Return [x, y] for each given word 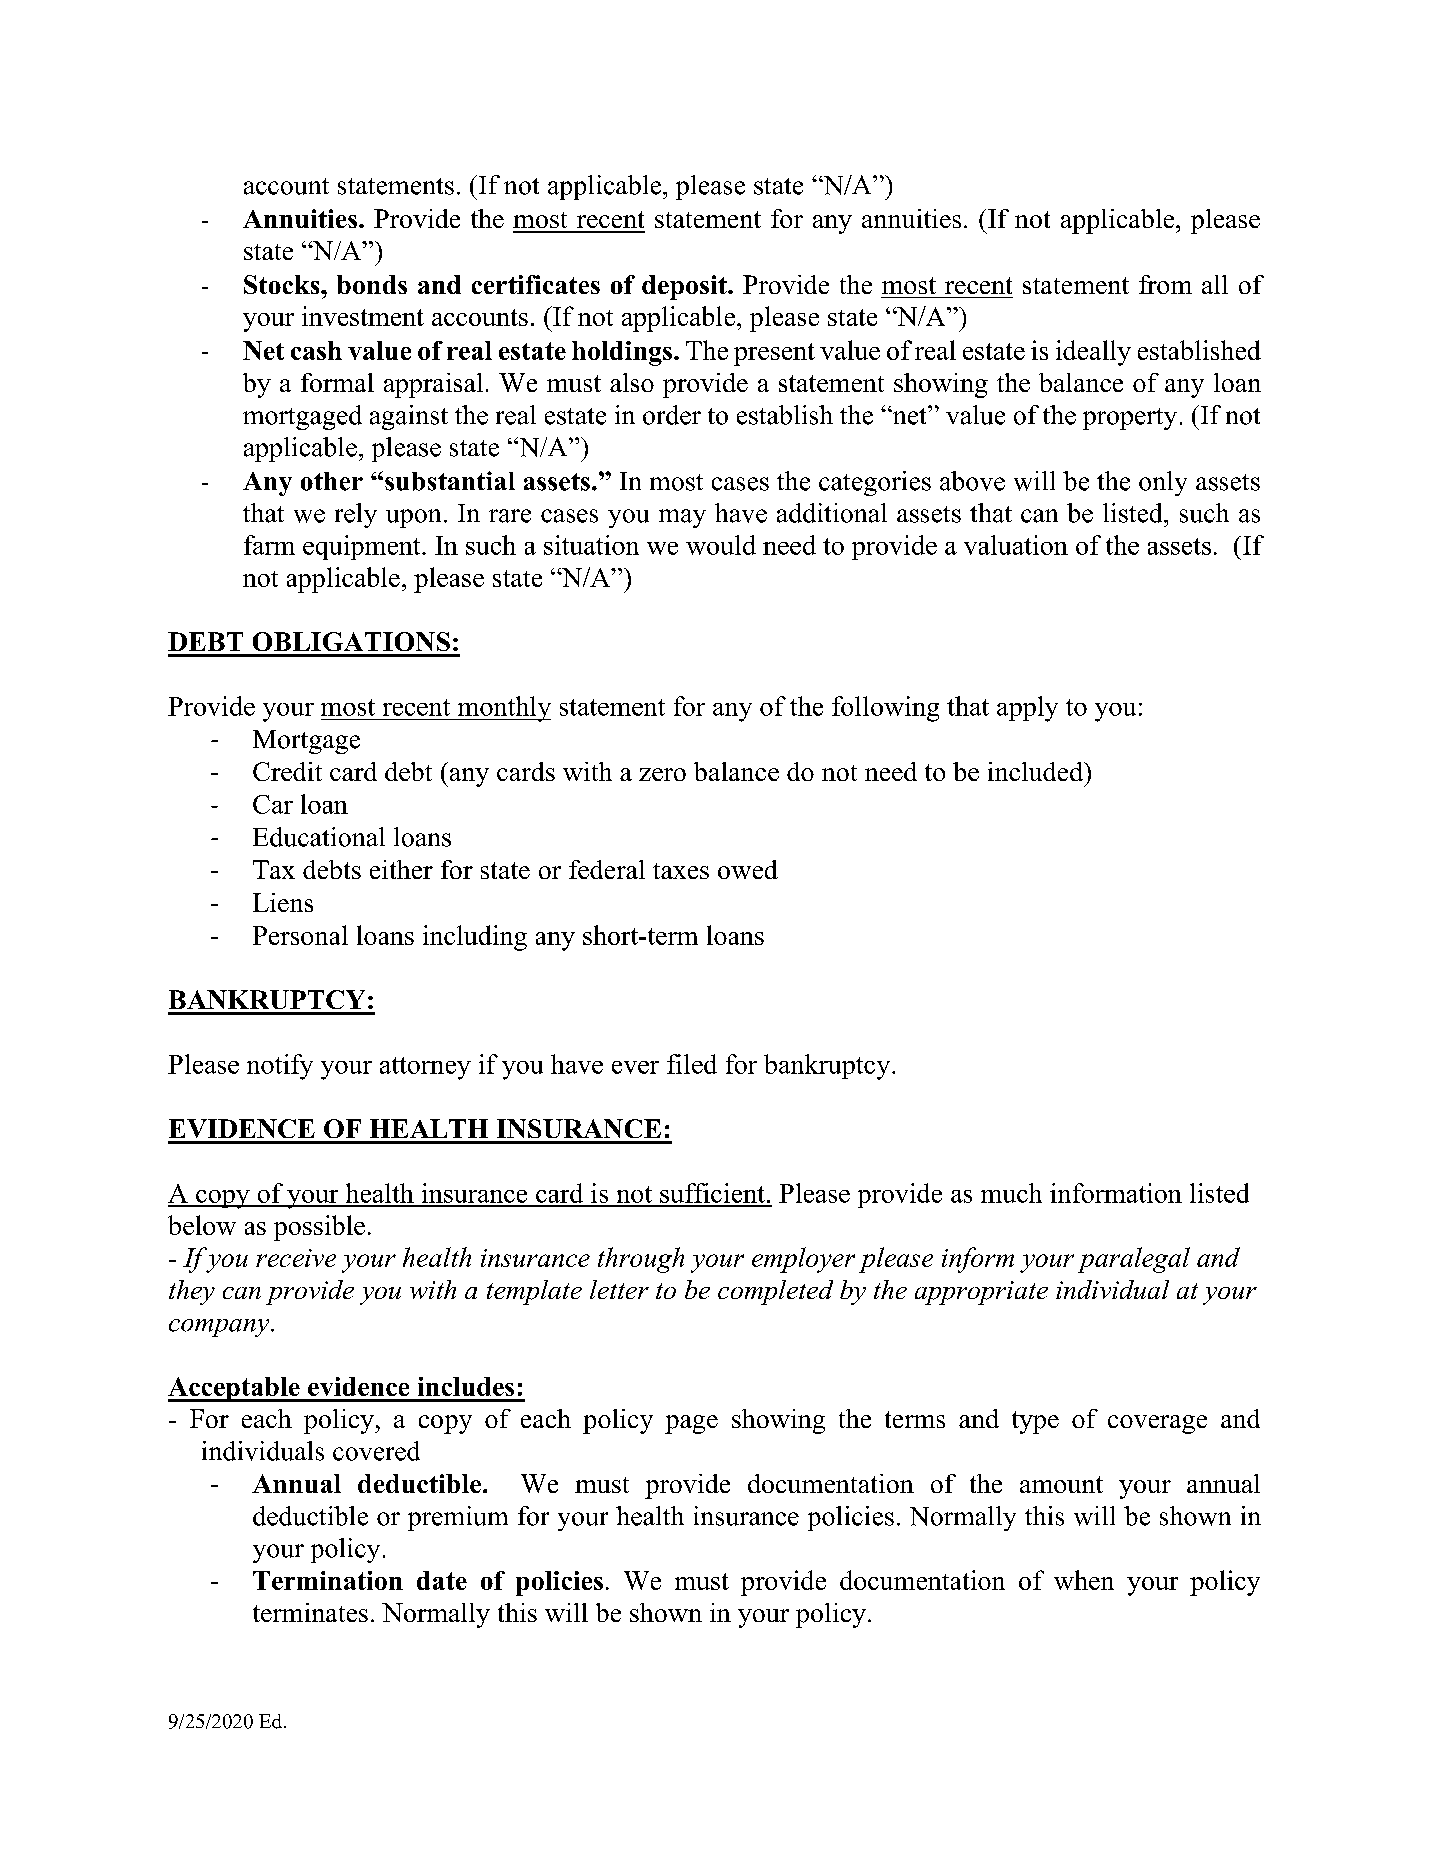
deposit [685, 287]
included [1036, 771]
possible [319, 1228]
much [1011, 1193]
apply [1027, 709]
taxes [681, 871]
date [442, 1580]
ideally [1093, 353]
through [641, 1260]
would [721, 545]
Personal [300, 935]
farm [269, 545]
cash [316, 350]
